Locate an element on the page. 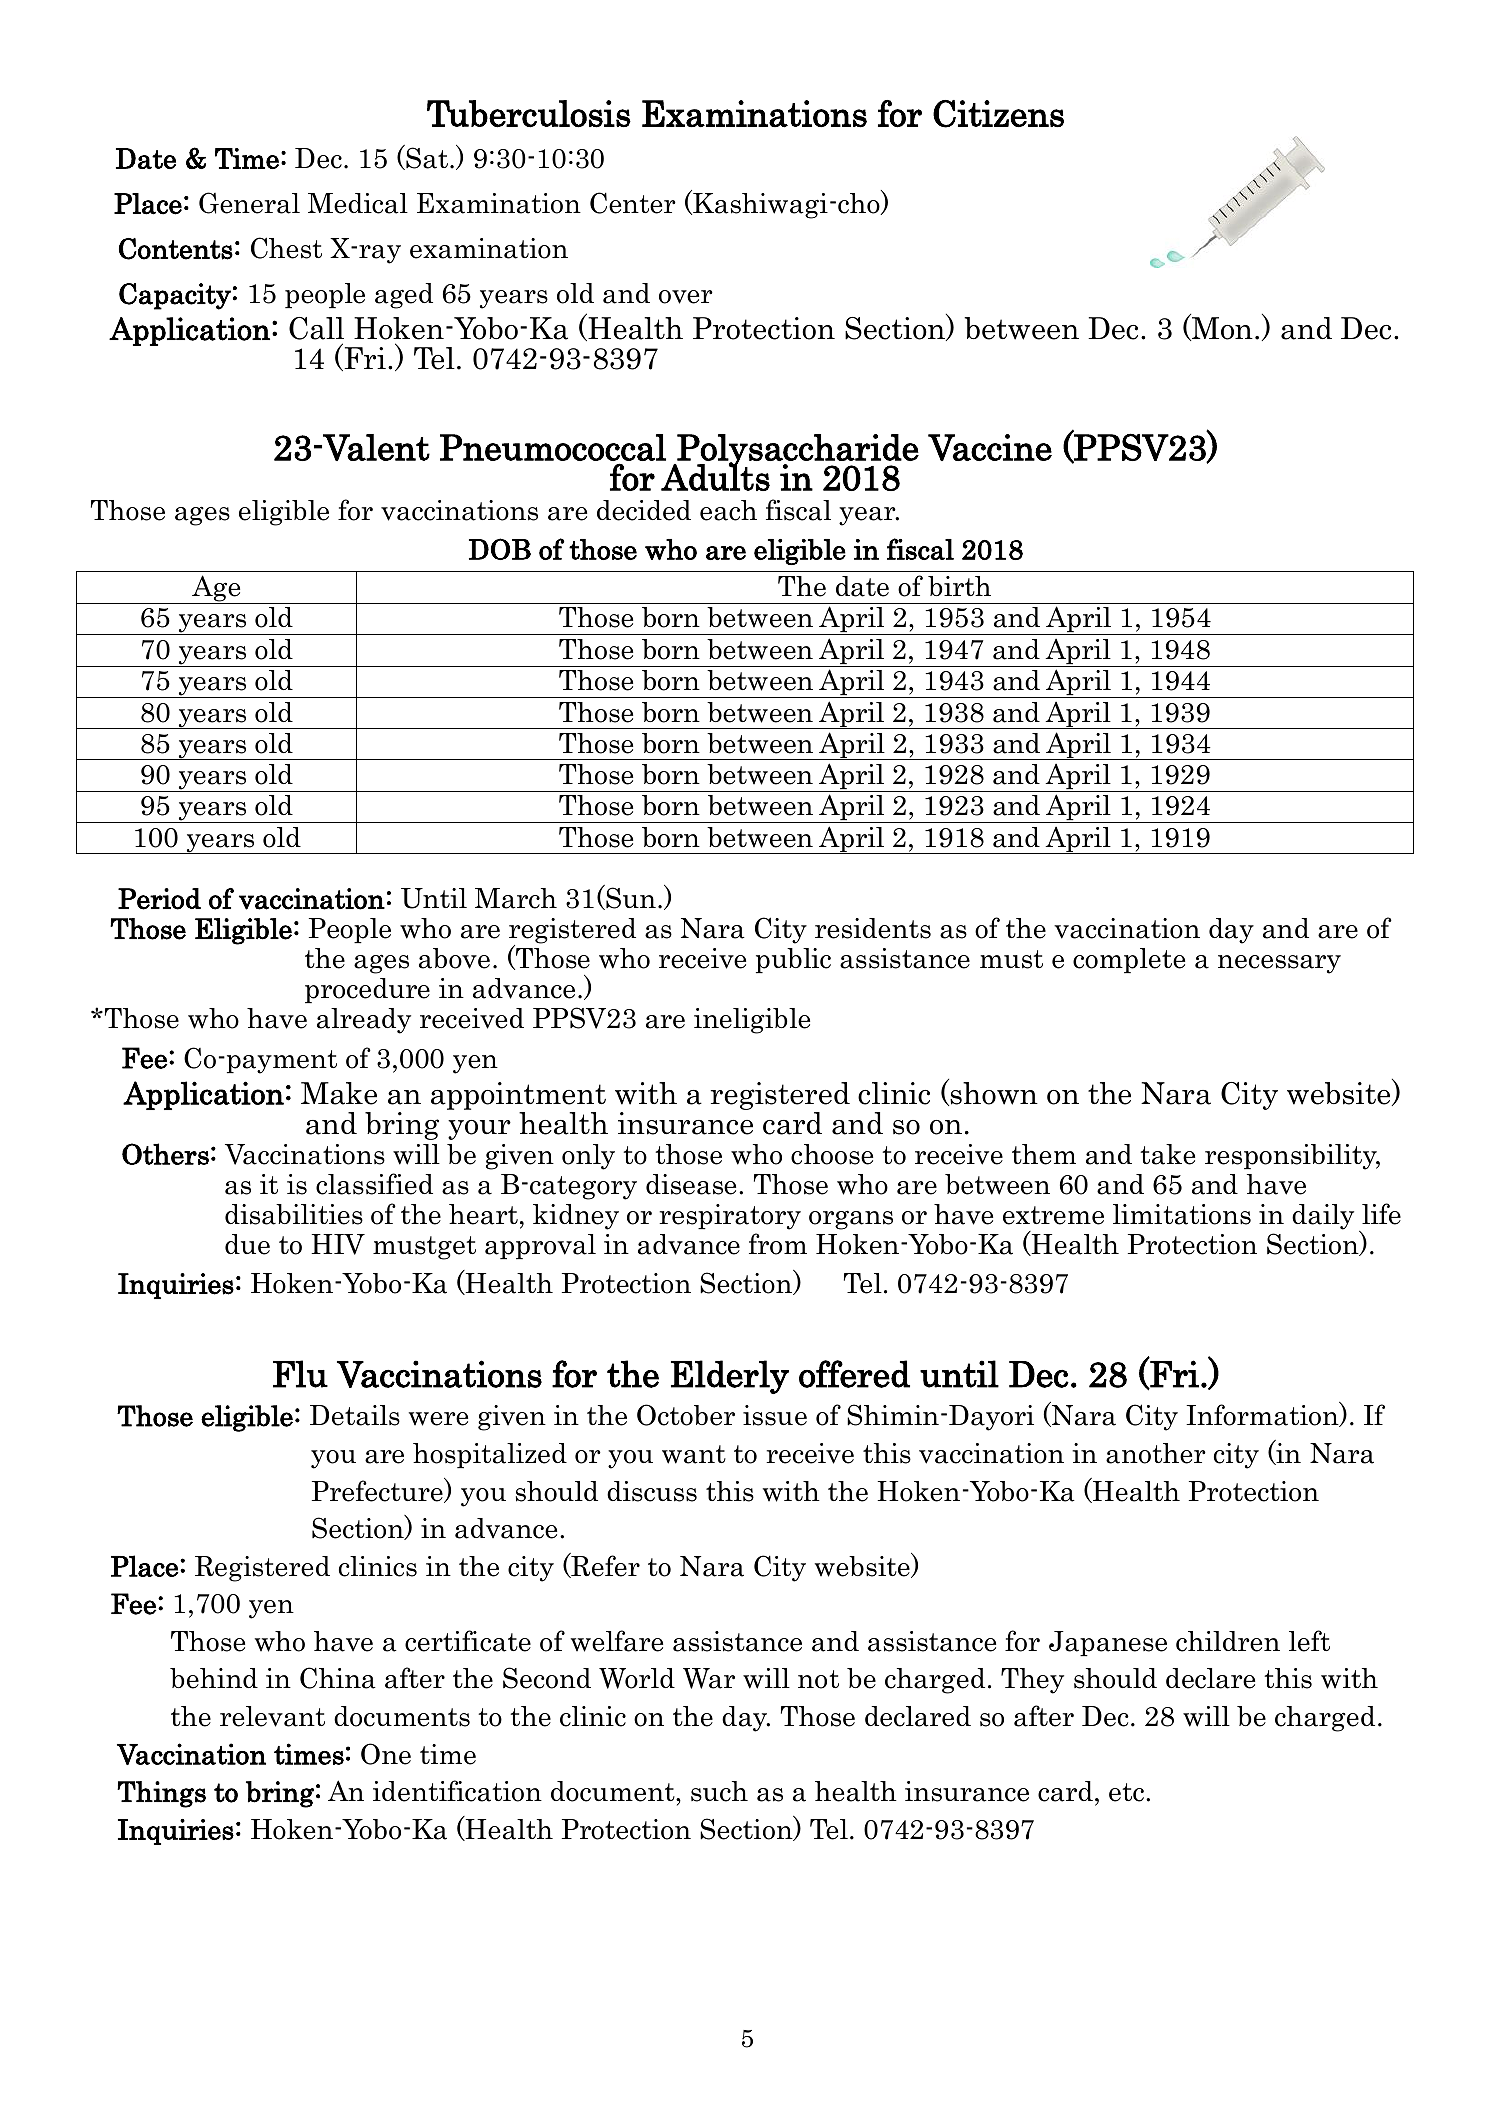 The height and width of the page is (2109, 1492). such is located at coordinates (719, 1791).
